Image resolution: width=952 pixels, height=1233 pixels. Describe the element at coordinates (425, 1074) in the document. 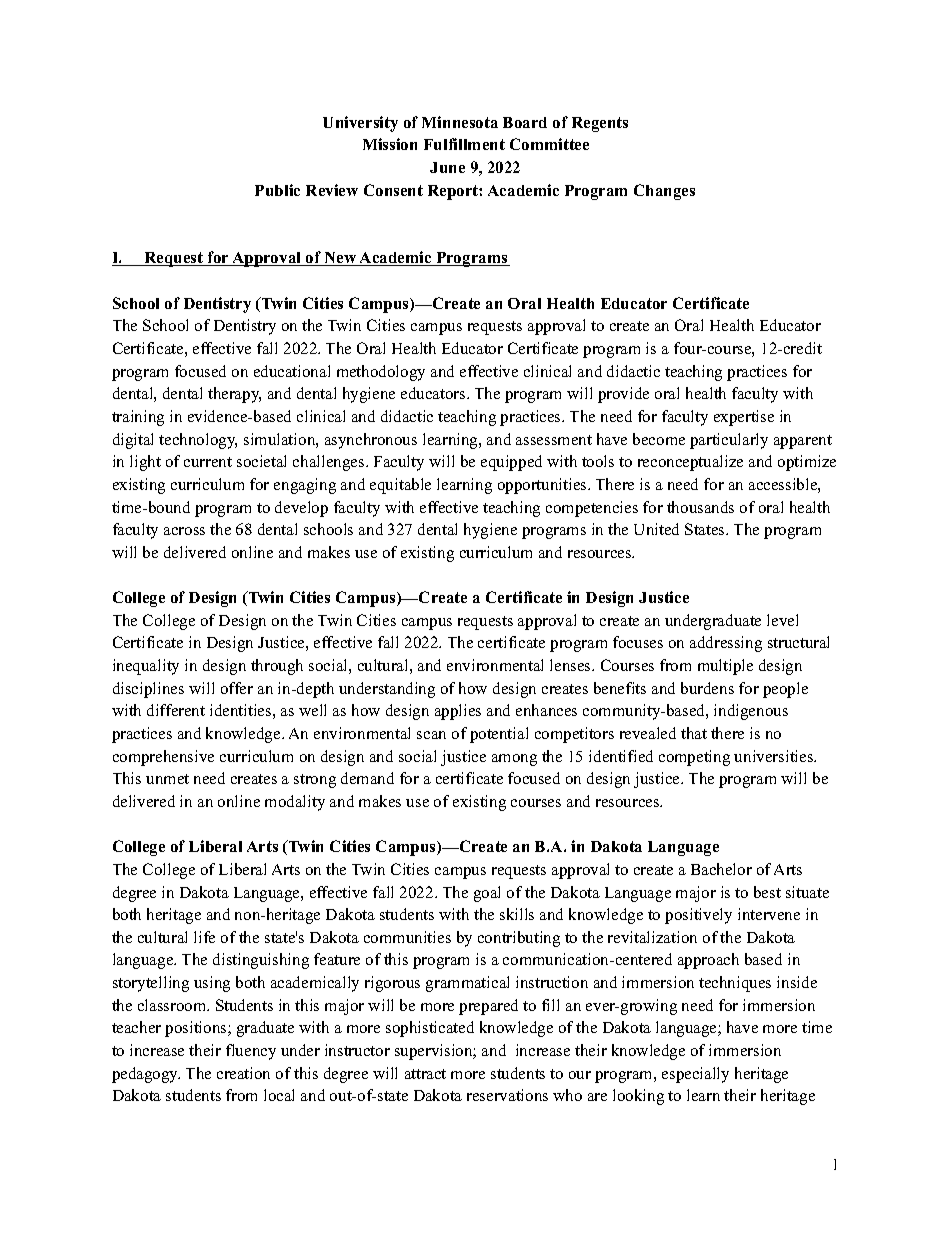

I see `attract` at that location.
